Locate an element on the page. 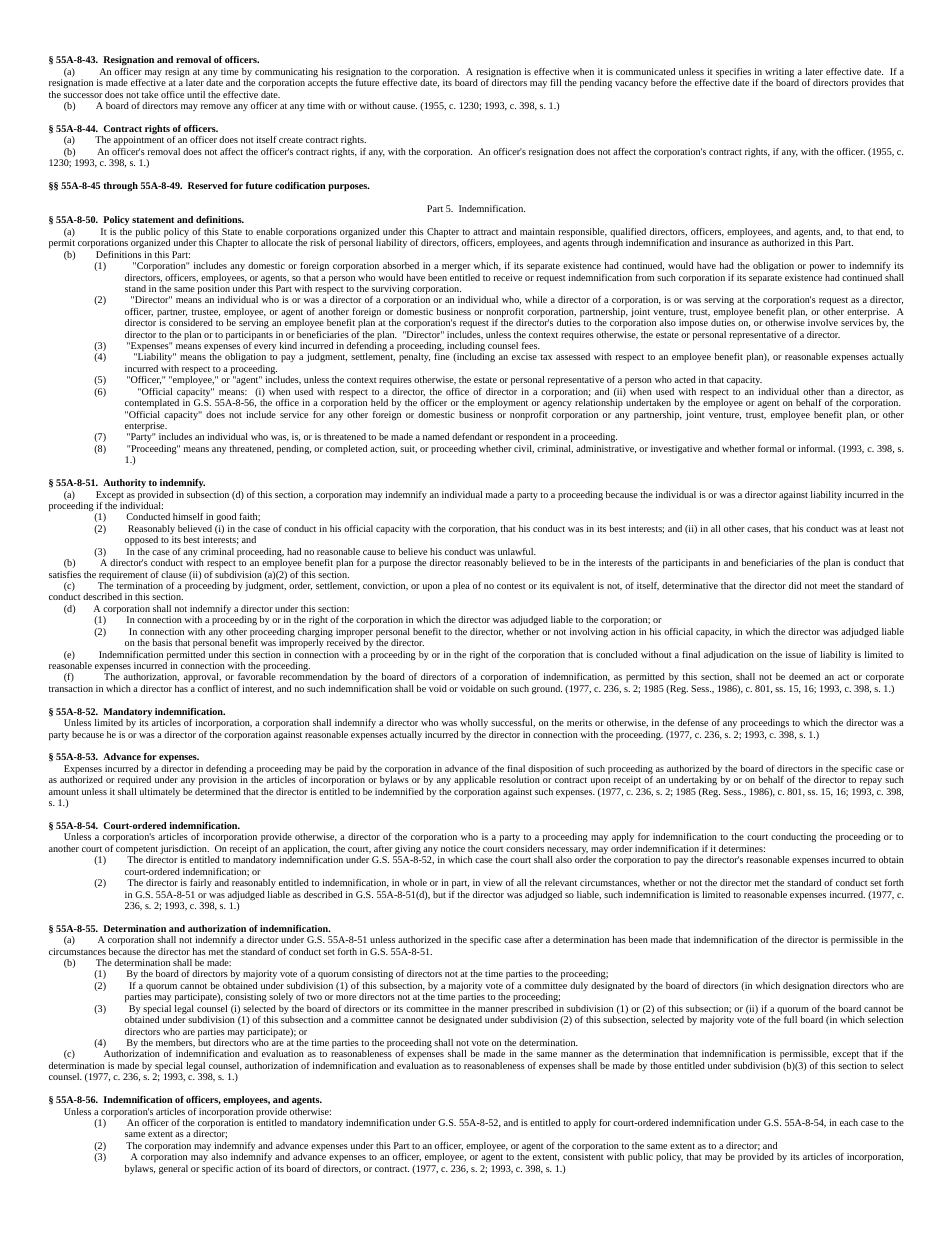 The height and width of the image is (1233, 952). each is located at coordinates (849, 1122).
